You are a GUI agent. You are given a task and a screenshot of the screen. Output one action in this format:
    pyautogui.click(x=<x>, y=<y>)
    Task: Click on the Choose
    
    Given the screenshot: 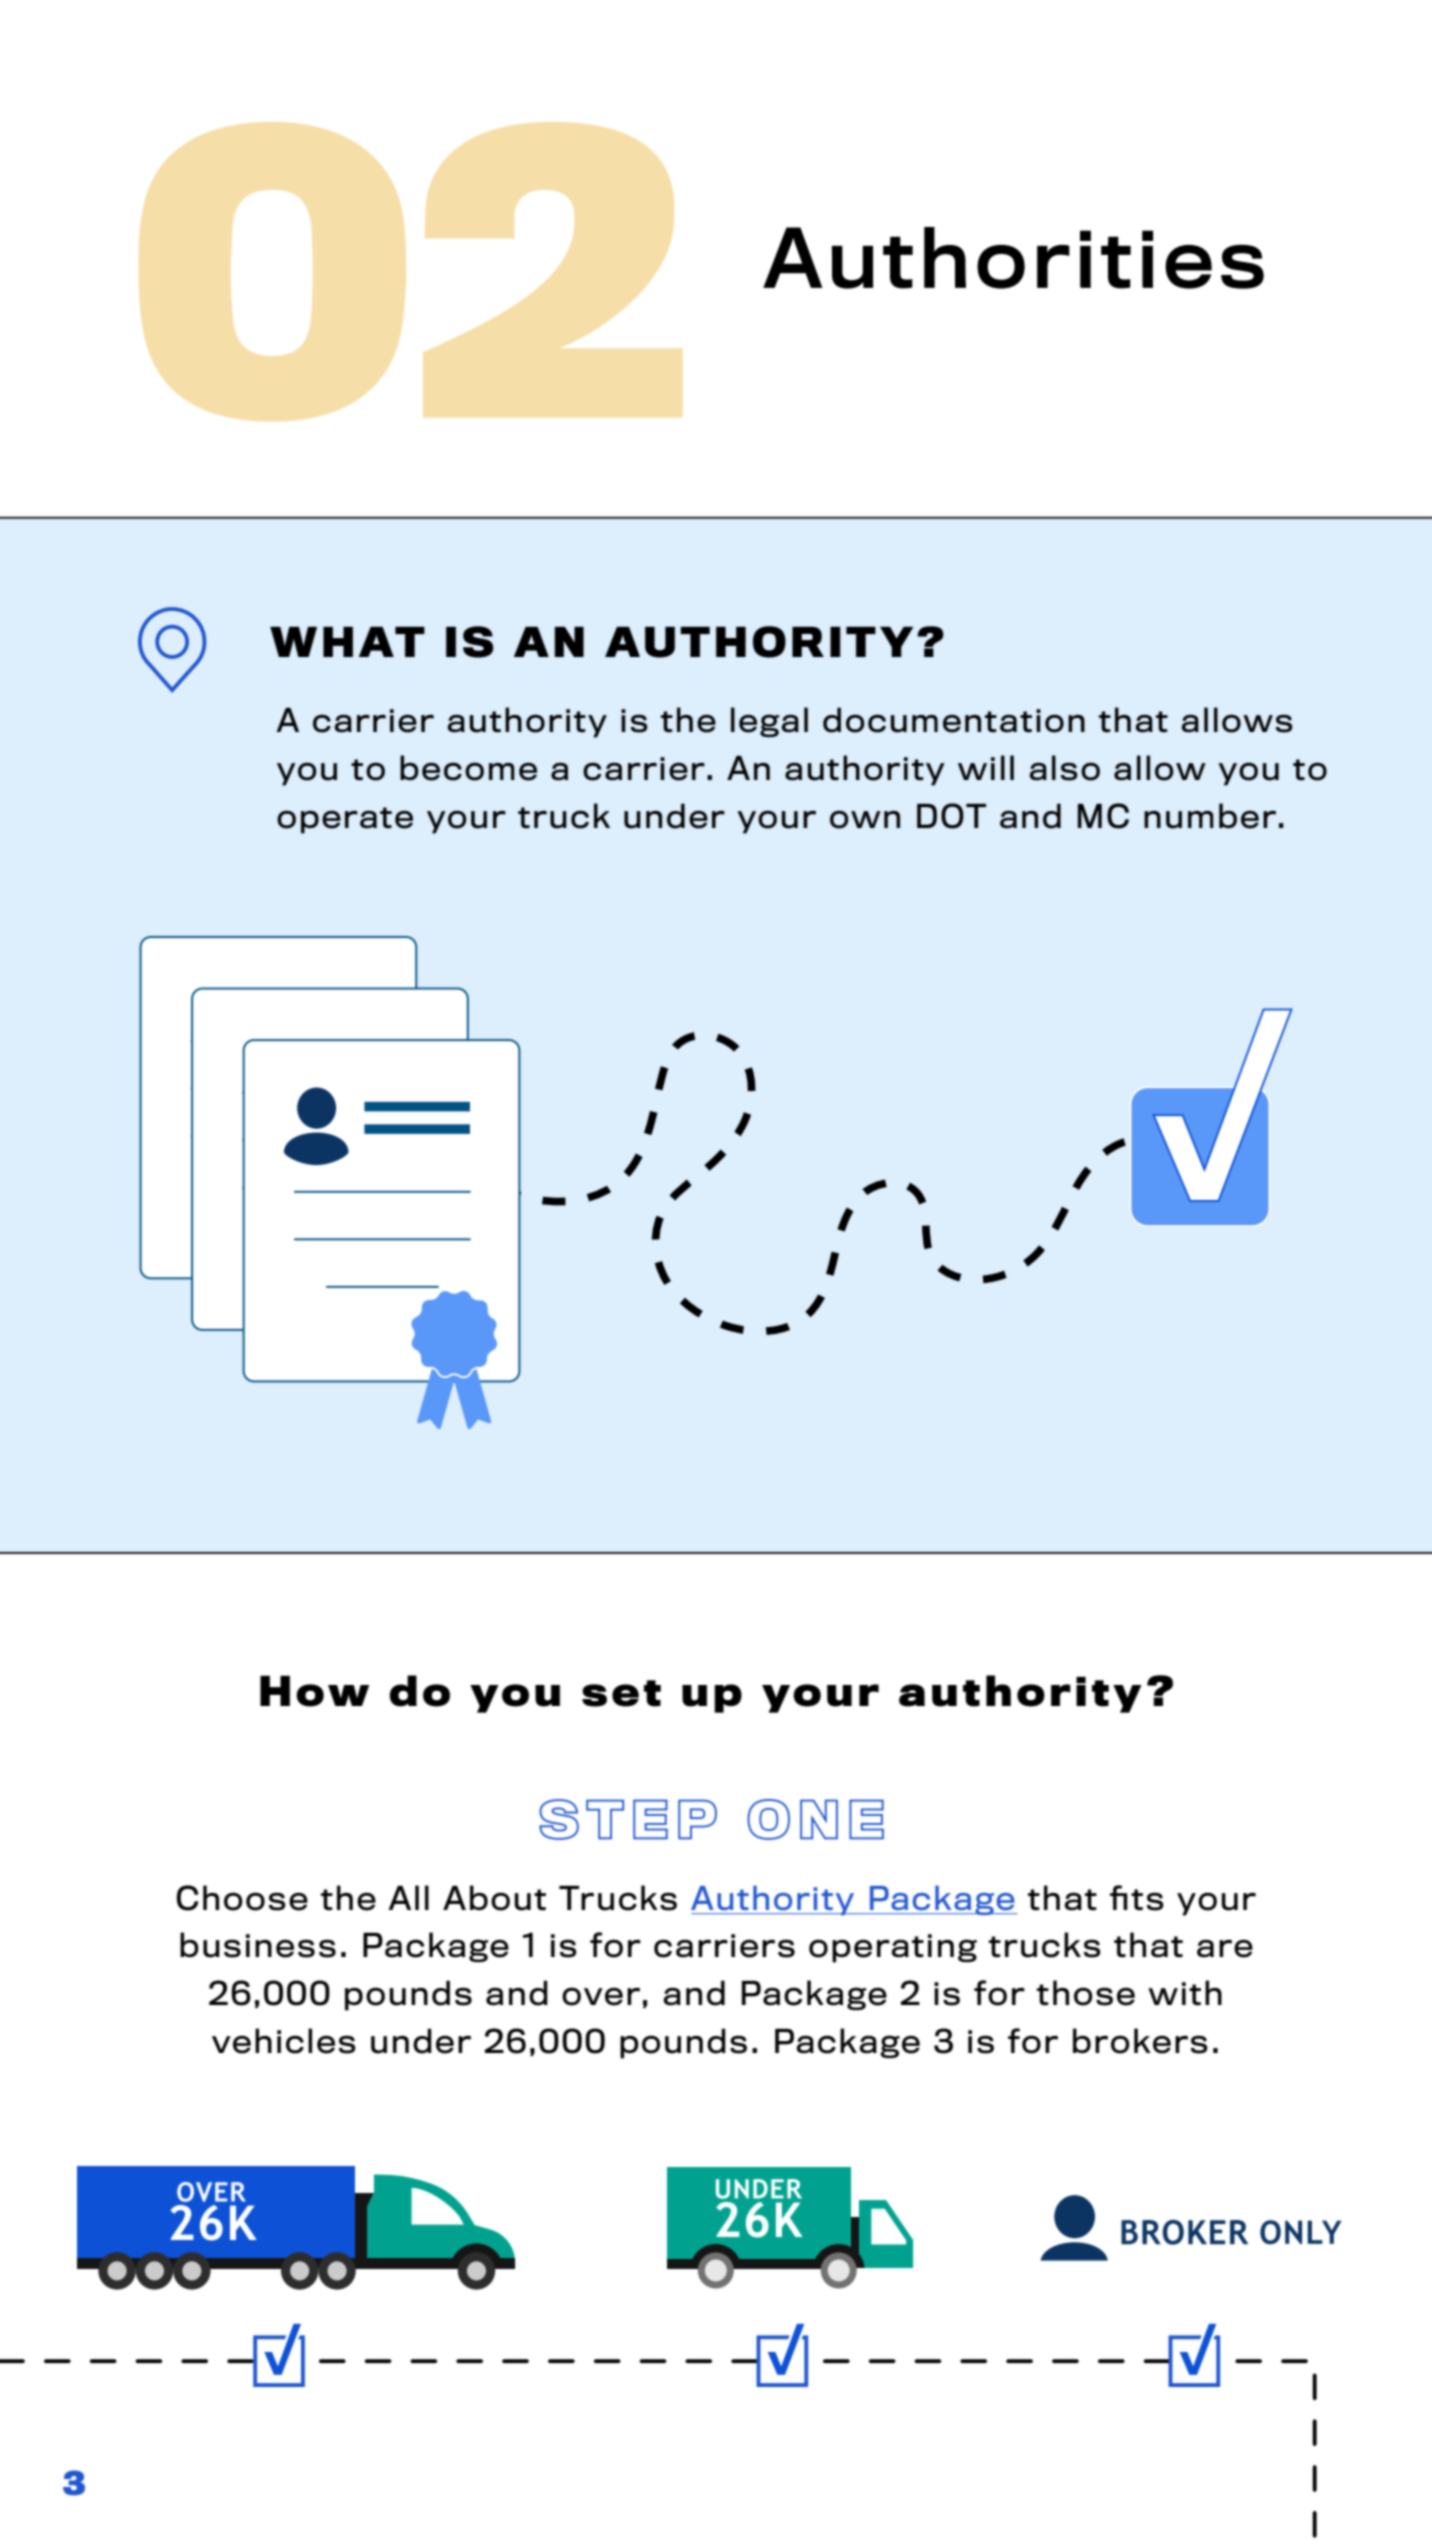 What is the action you would take?
    pyautogui.click(x=242, y=1898)
